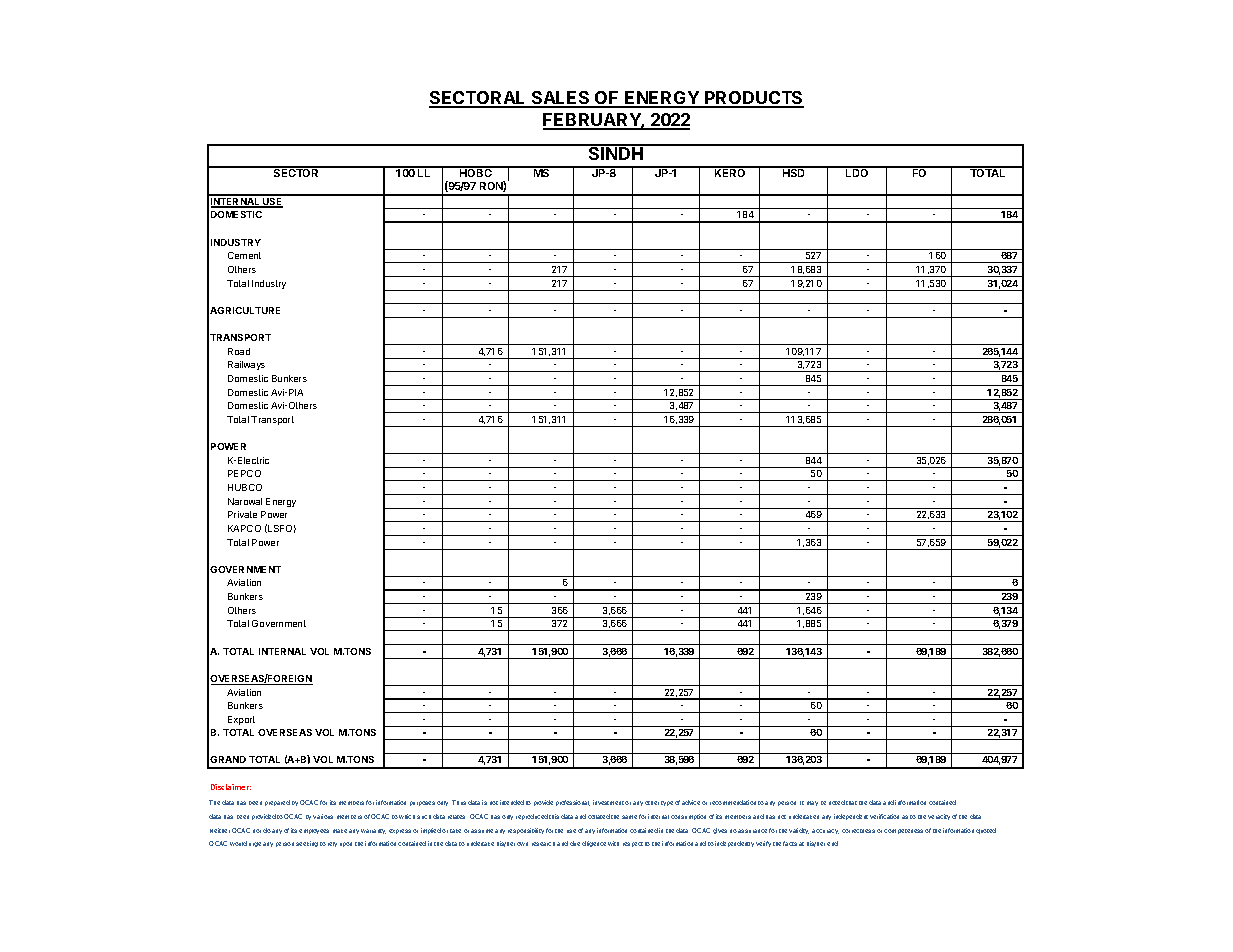  I want to click on Private, so click(242, 514).
